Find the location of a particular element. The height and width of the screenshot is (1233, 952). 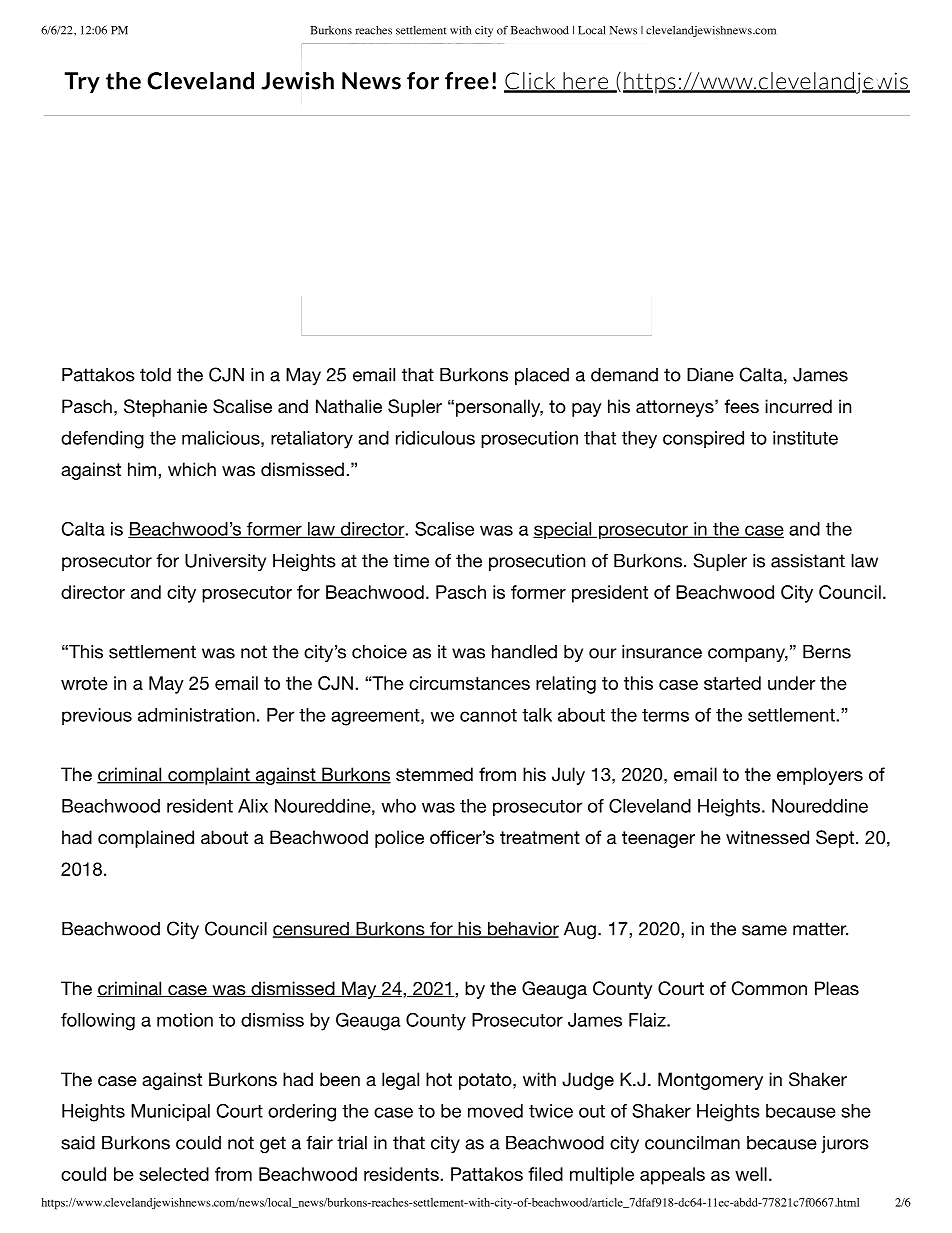

here is located at coordinates (586, 82).
